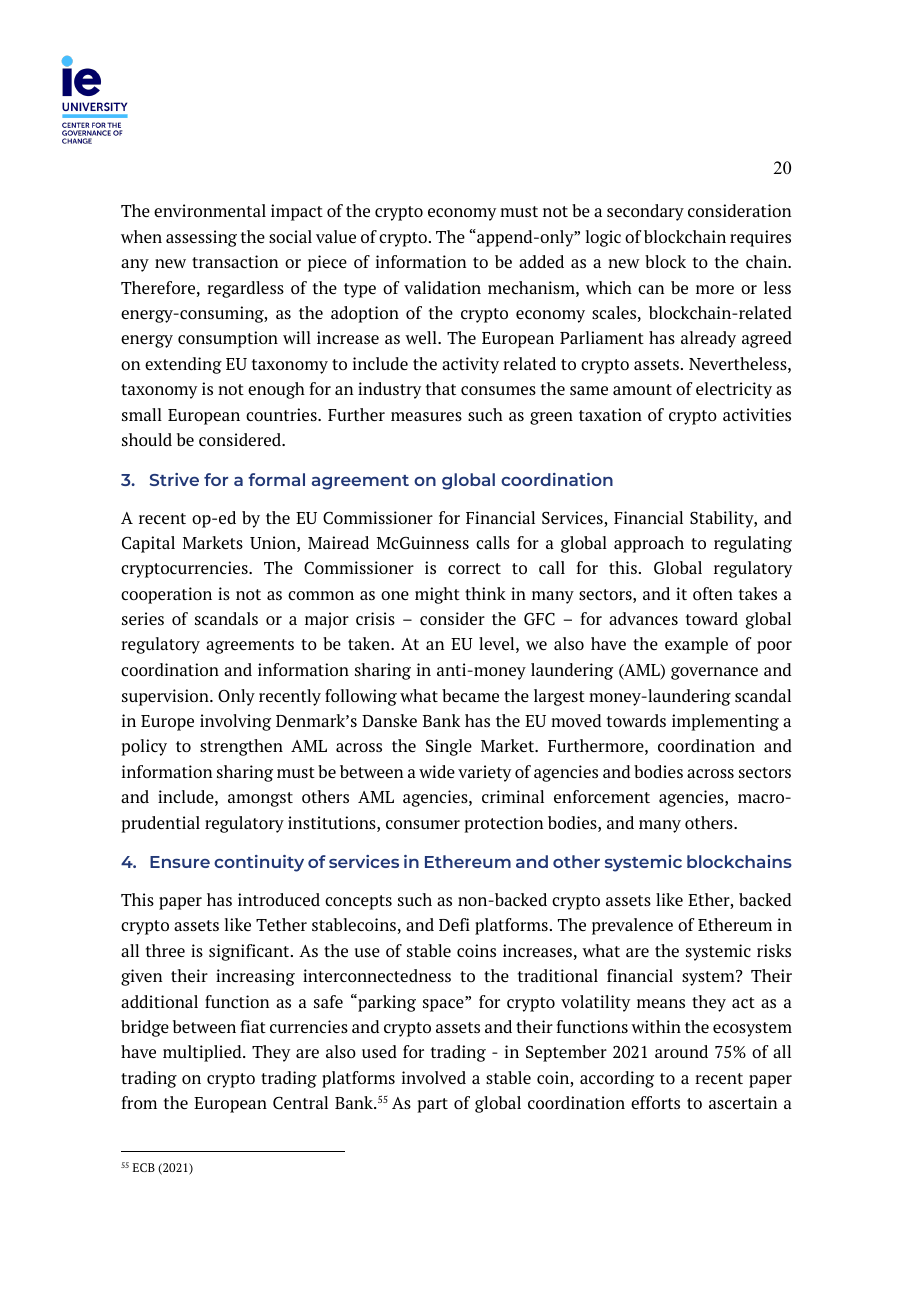 The width and height of the image is (924, 1308). Describe the element at coordinates (757, 414) in the image. I see `activities` at that location.
